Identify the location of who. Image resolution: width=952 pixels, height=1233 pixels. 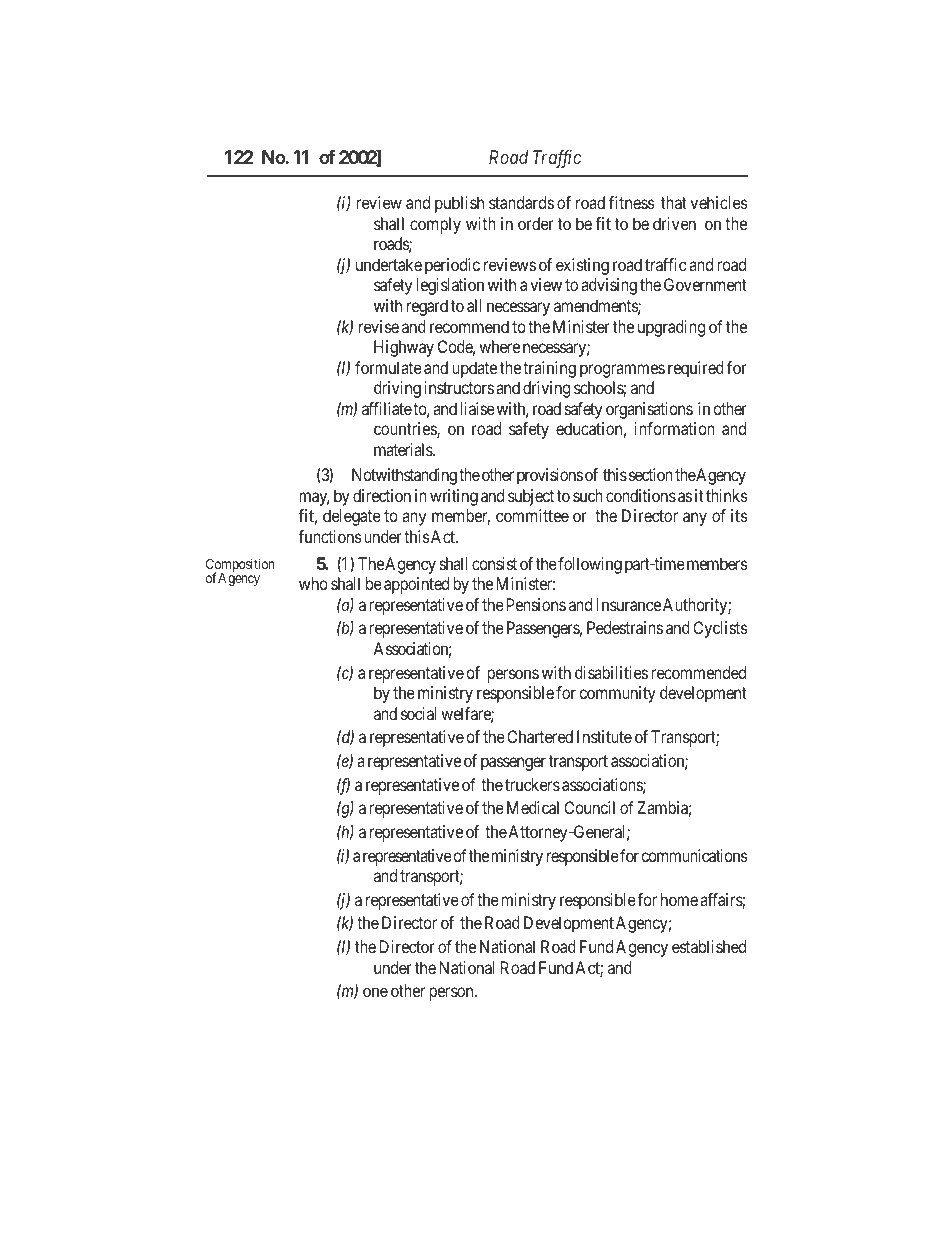
(313, 583).
